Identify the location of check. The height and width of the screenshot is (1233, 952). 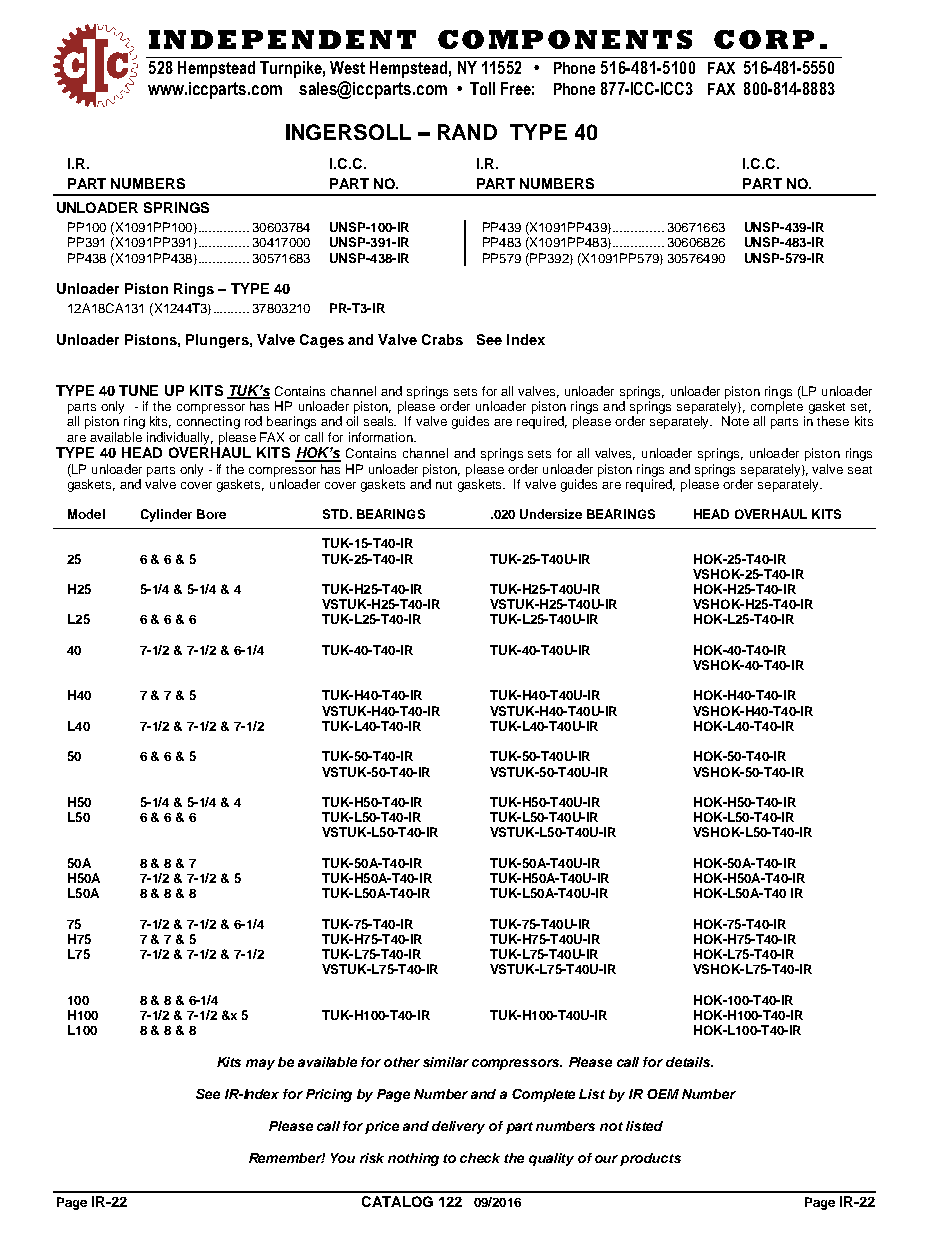
(480, 1158).
